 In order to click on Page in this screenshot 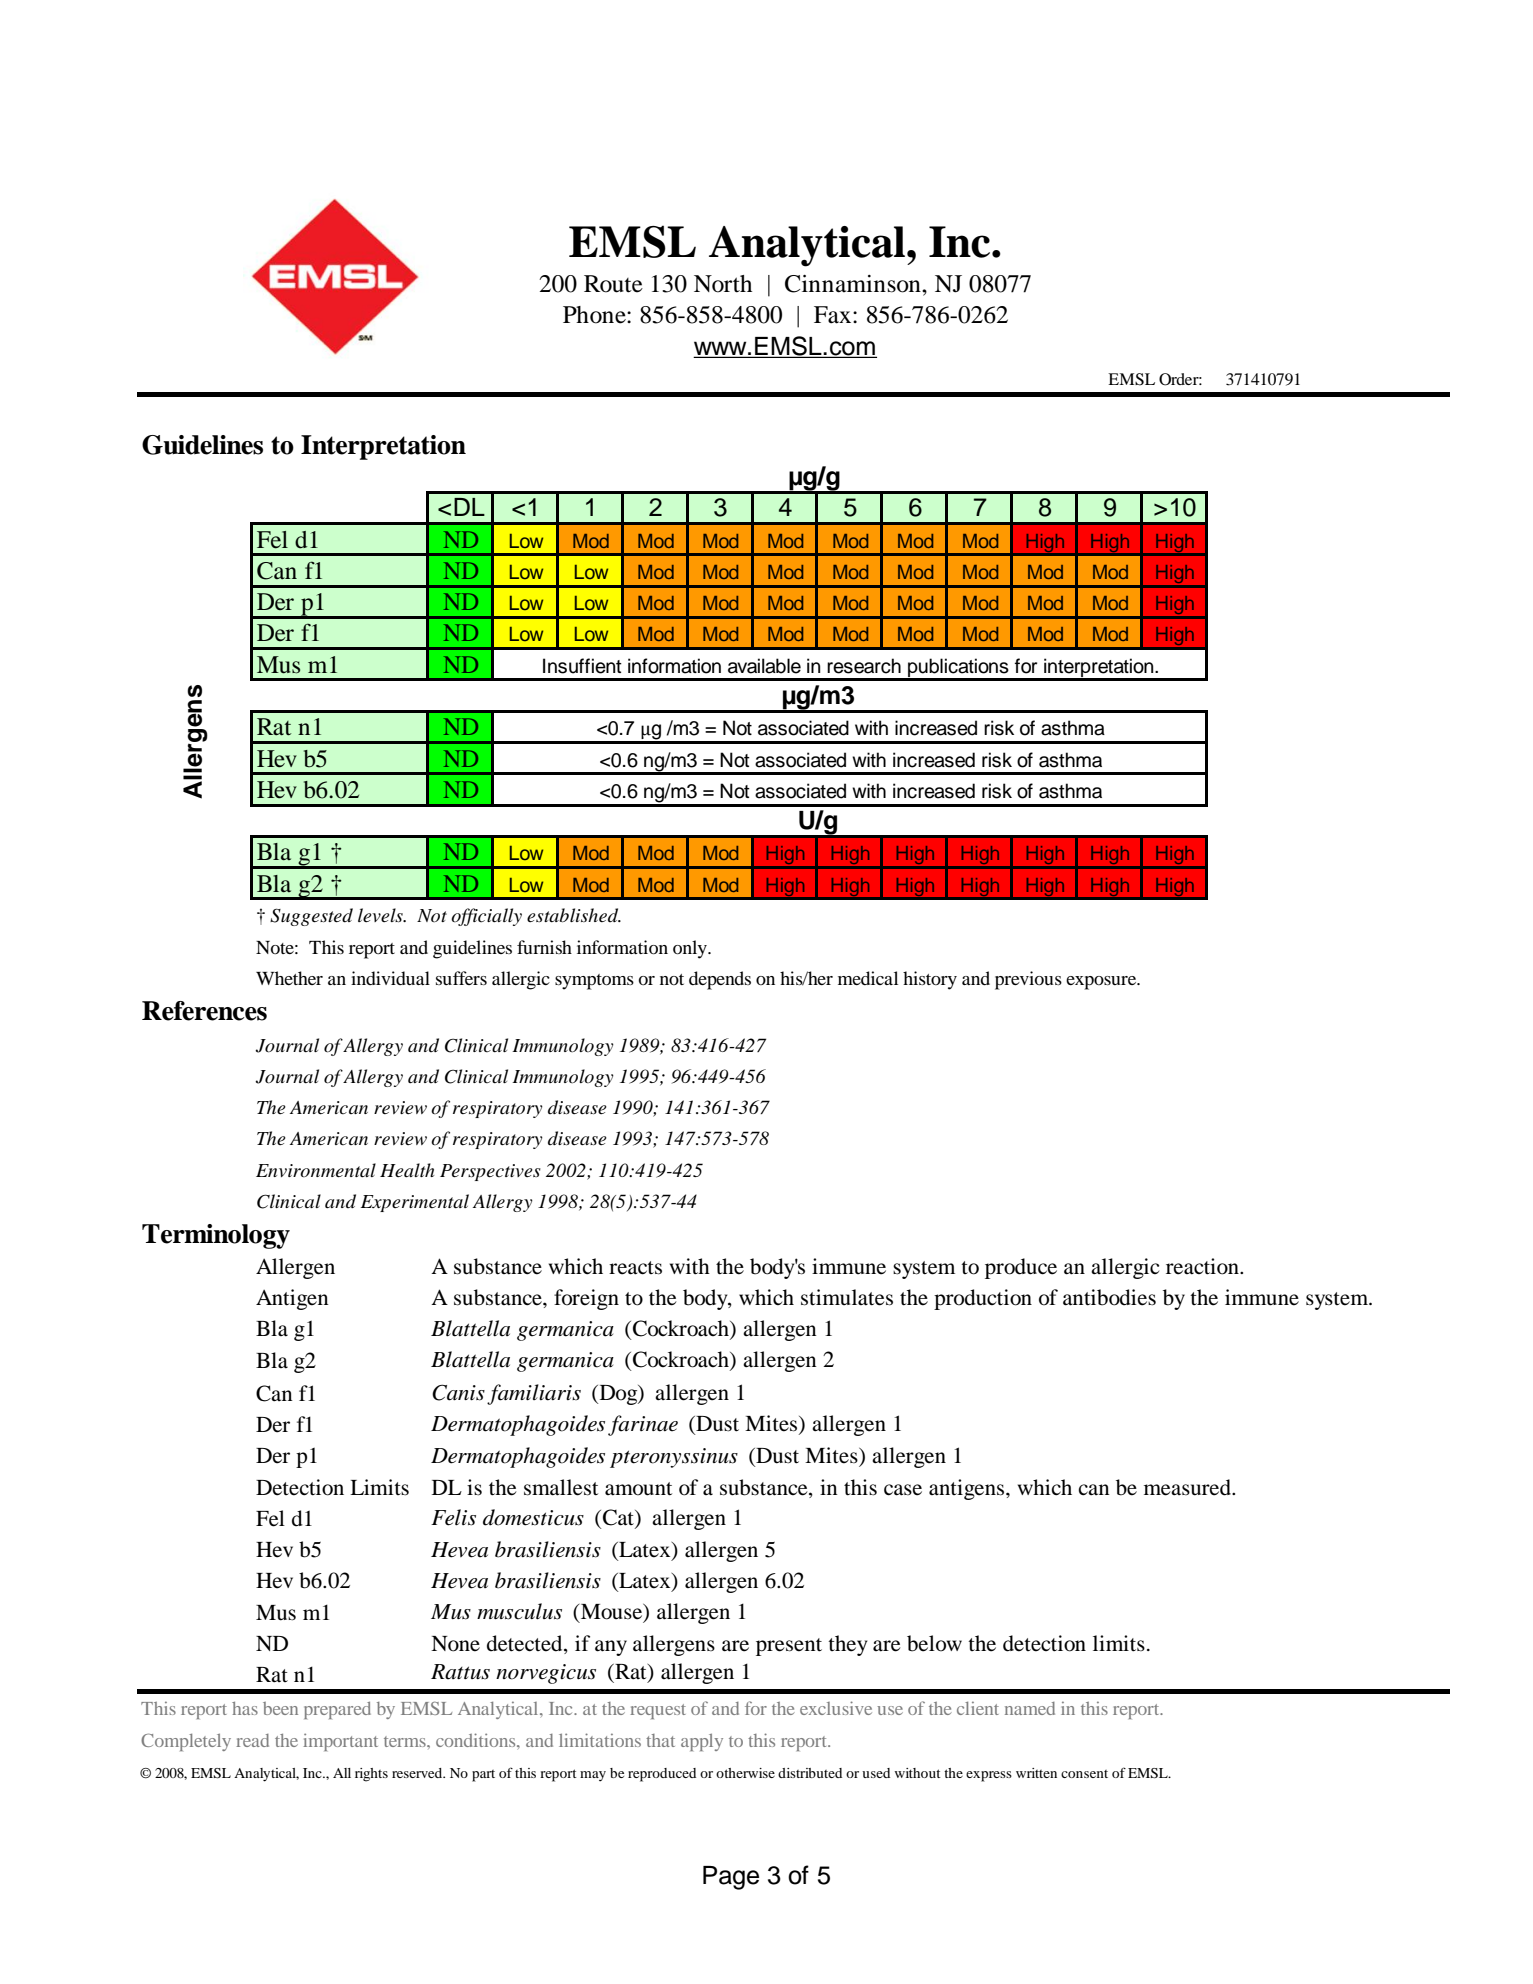, I will do `click(731, 1878)`.
